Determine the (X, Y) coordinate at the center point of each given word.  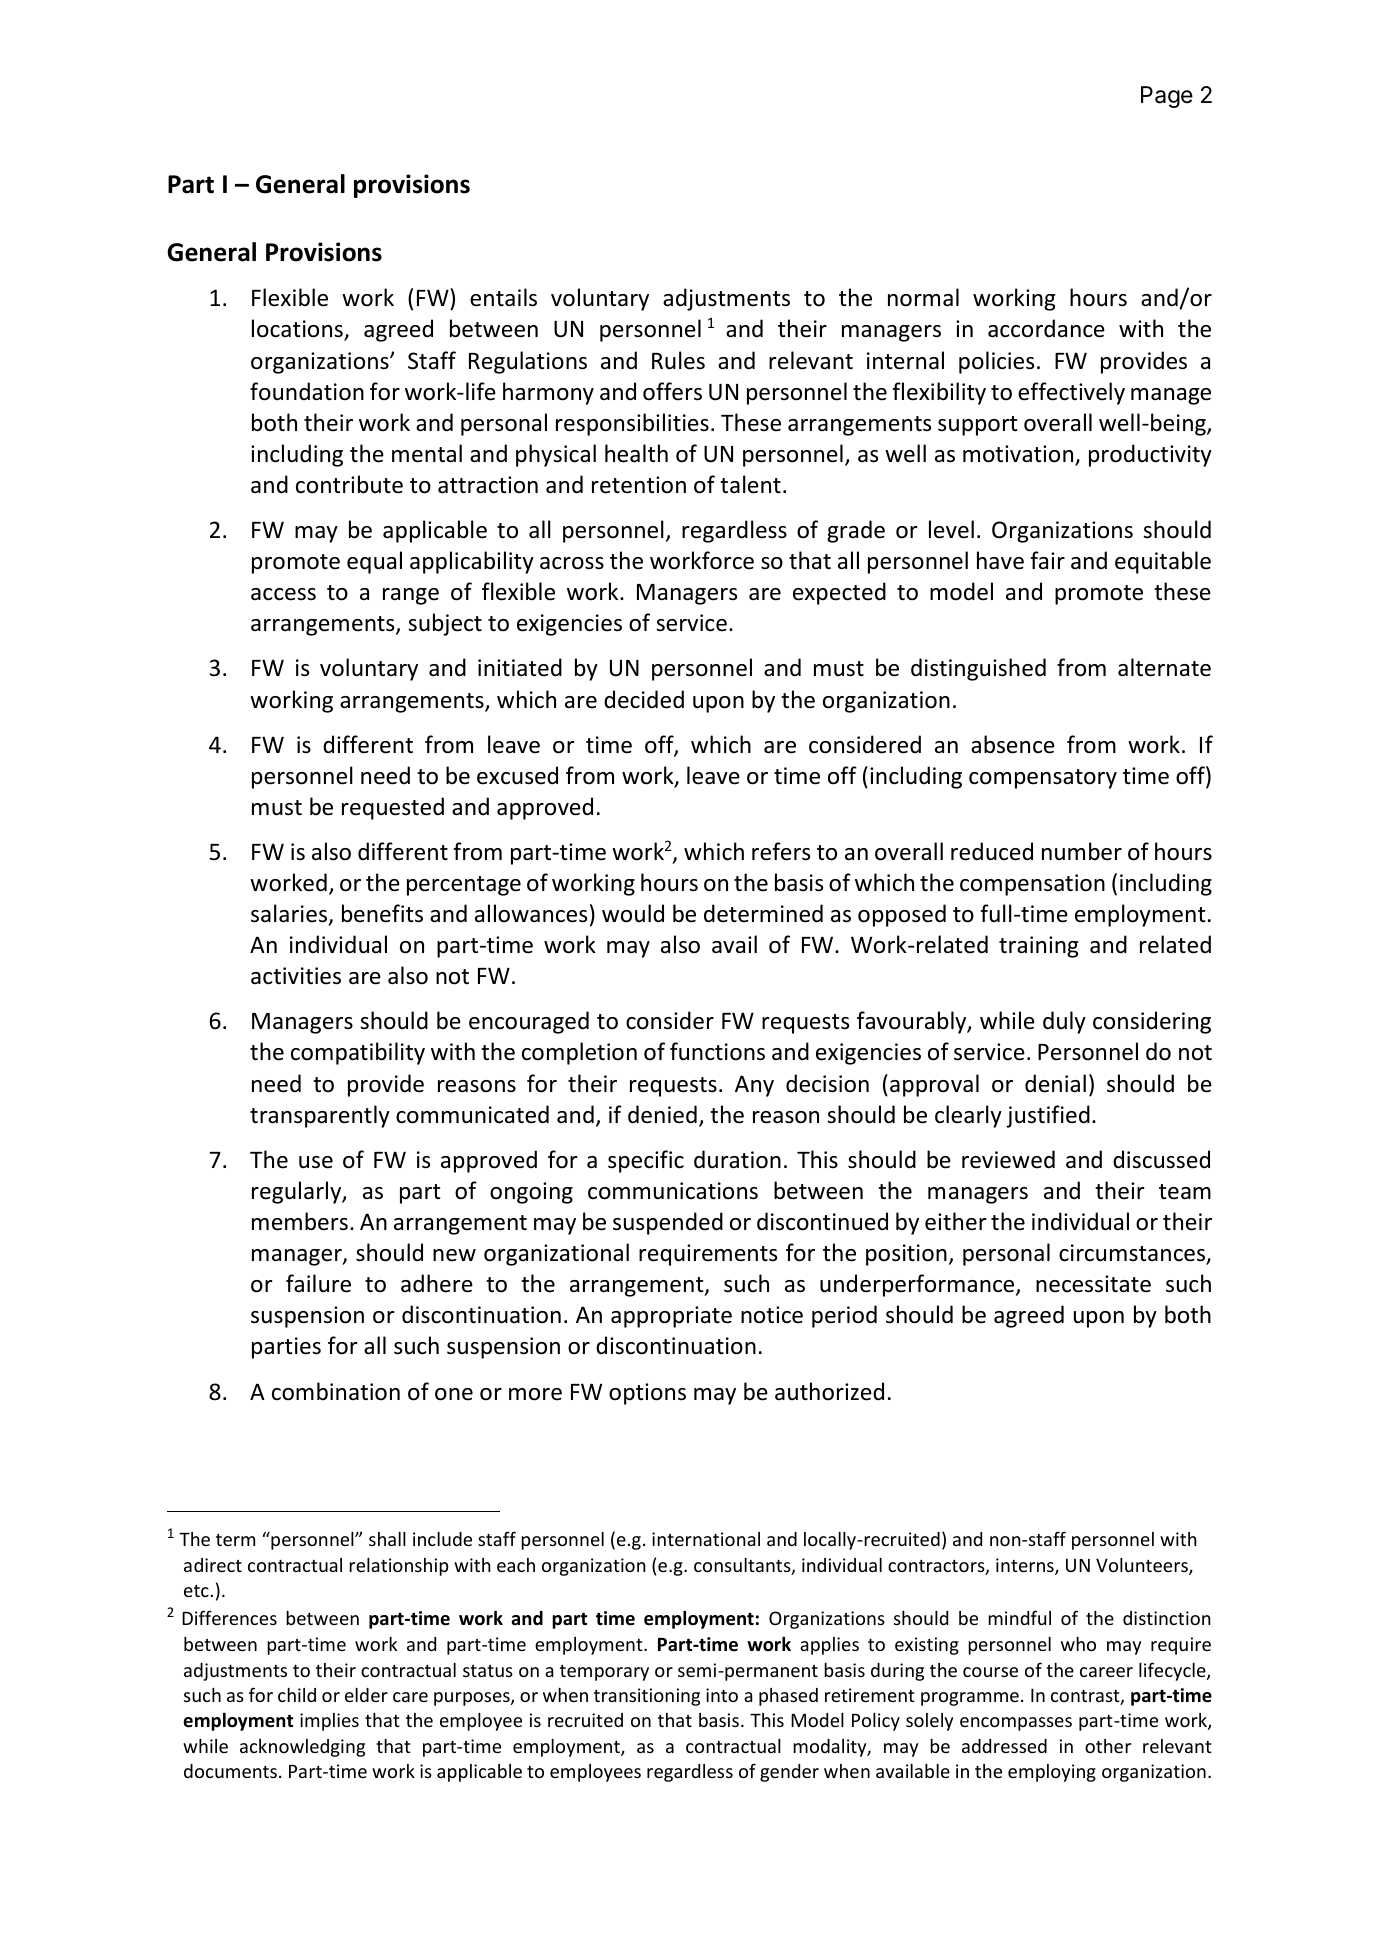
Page (1167, 97)
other (1108, 1746)
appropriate (671, 1317)
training (1038, 947)
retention (639, 485)
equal (374, 562)
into (722, 1695)
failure (318, 1283)
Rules (678, 360)
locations (298, 330)
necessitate (1093, 1284)
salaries (289, 913)
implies (329, 1722)
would (633, 913)
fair (1047, 560)
